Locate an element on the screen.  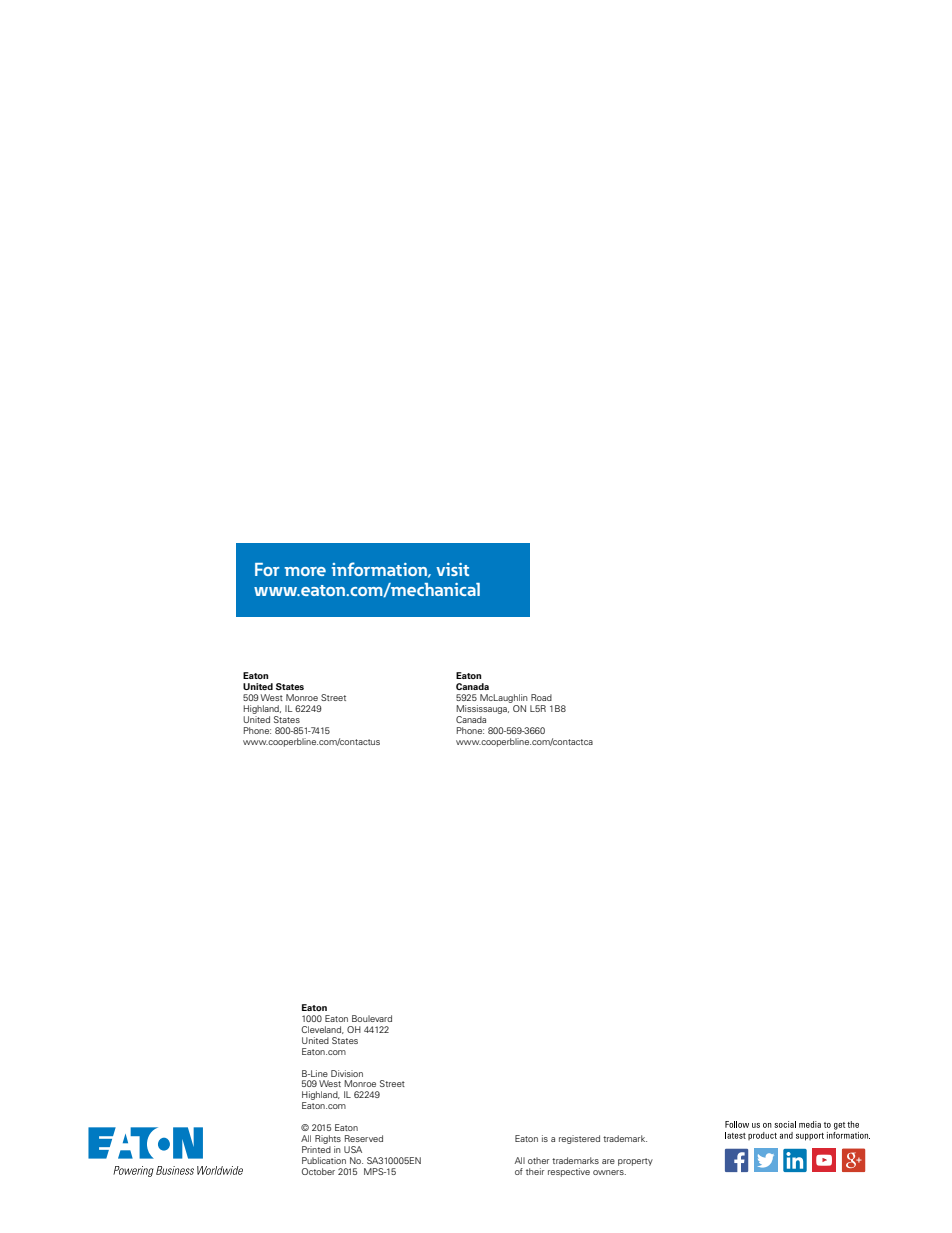
Division is located at coordinates (347, 1073).
